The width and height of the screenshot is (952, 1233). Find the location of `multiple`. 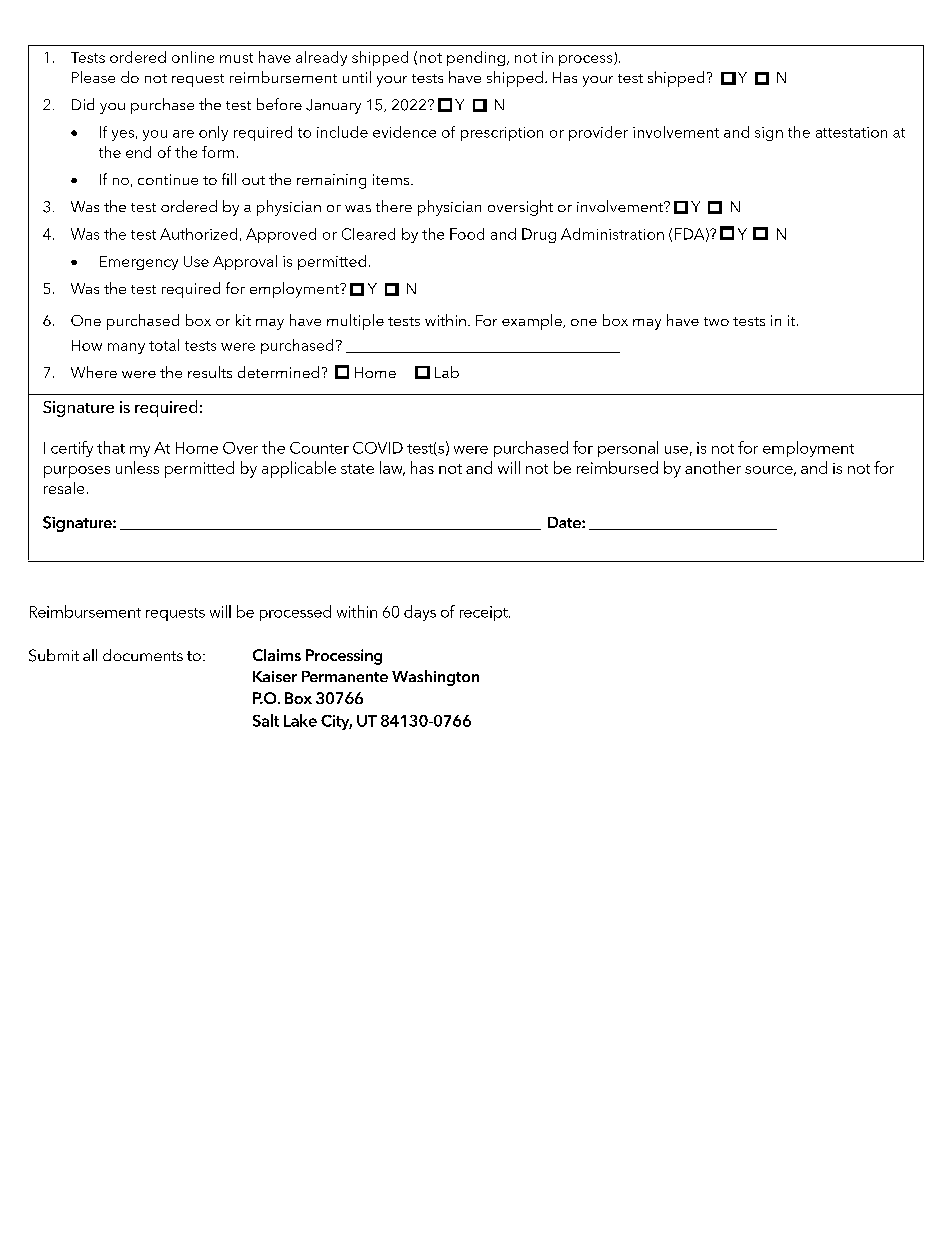

multiple is located at coordinates (355, 322).
